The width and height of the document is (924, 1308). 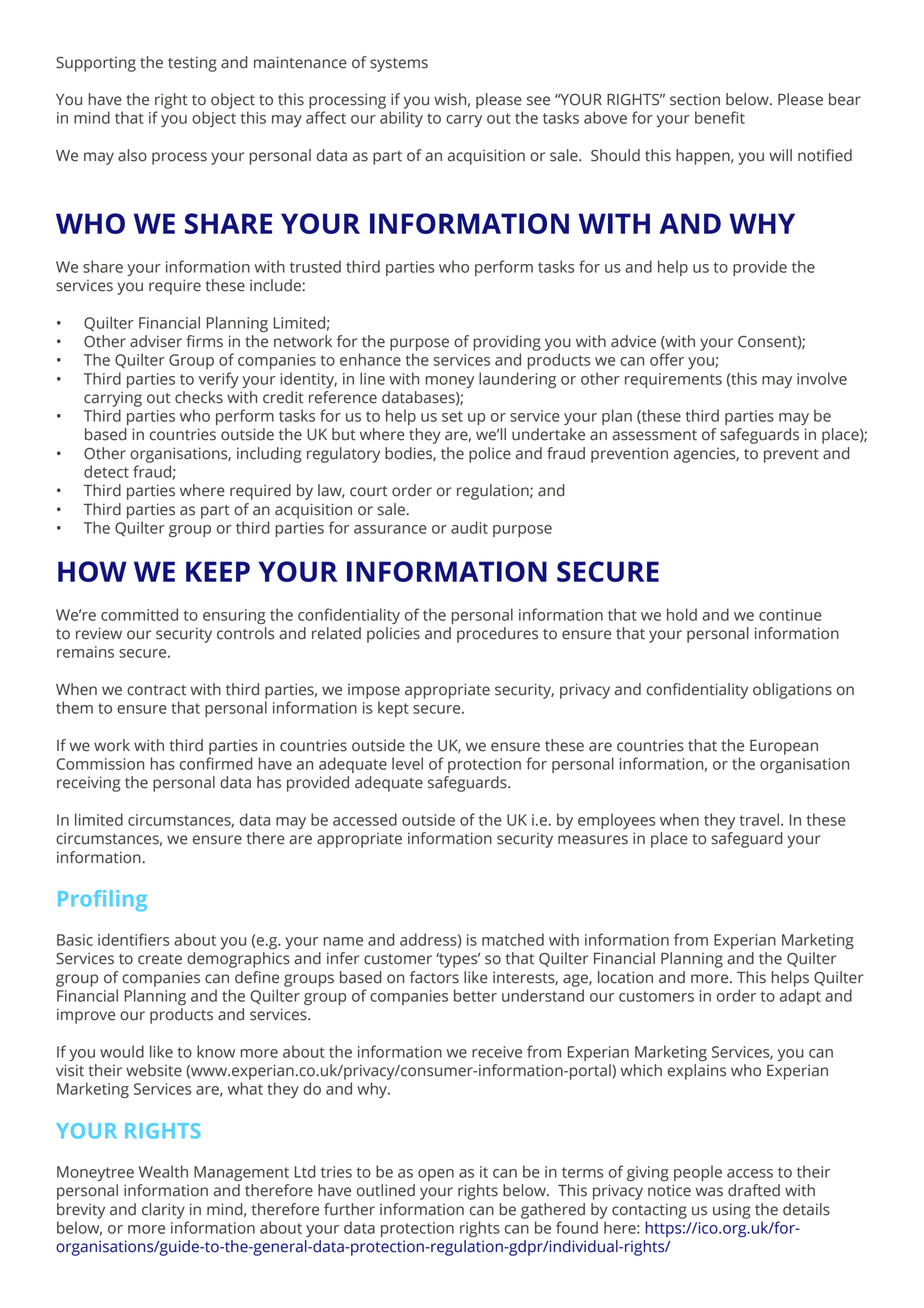 I want to click on open, so click(x=436, y=1175).
